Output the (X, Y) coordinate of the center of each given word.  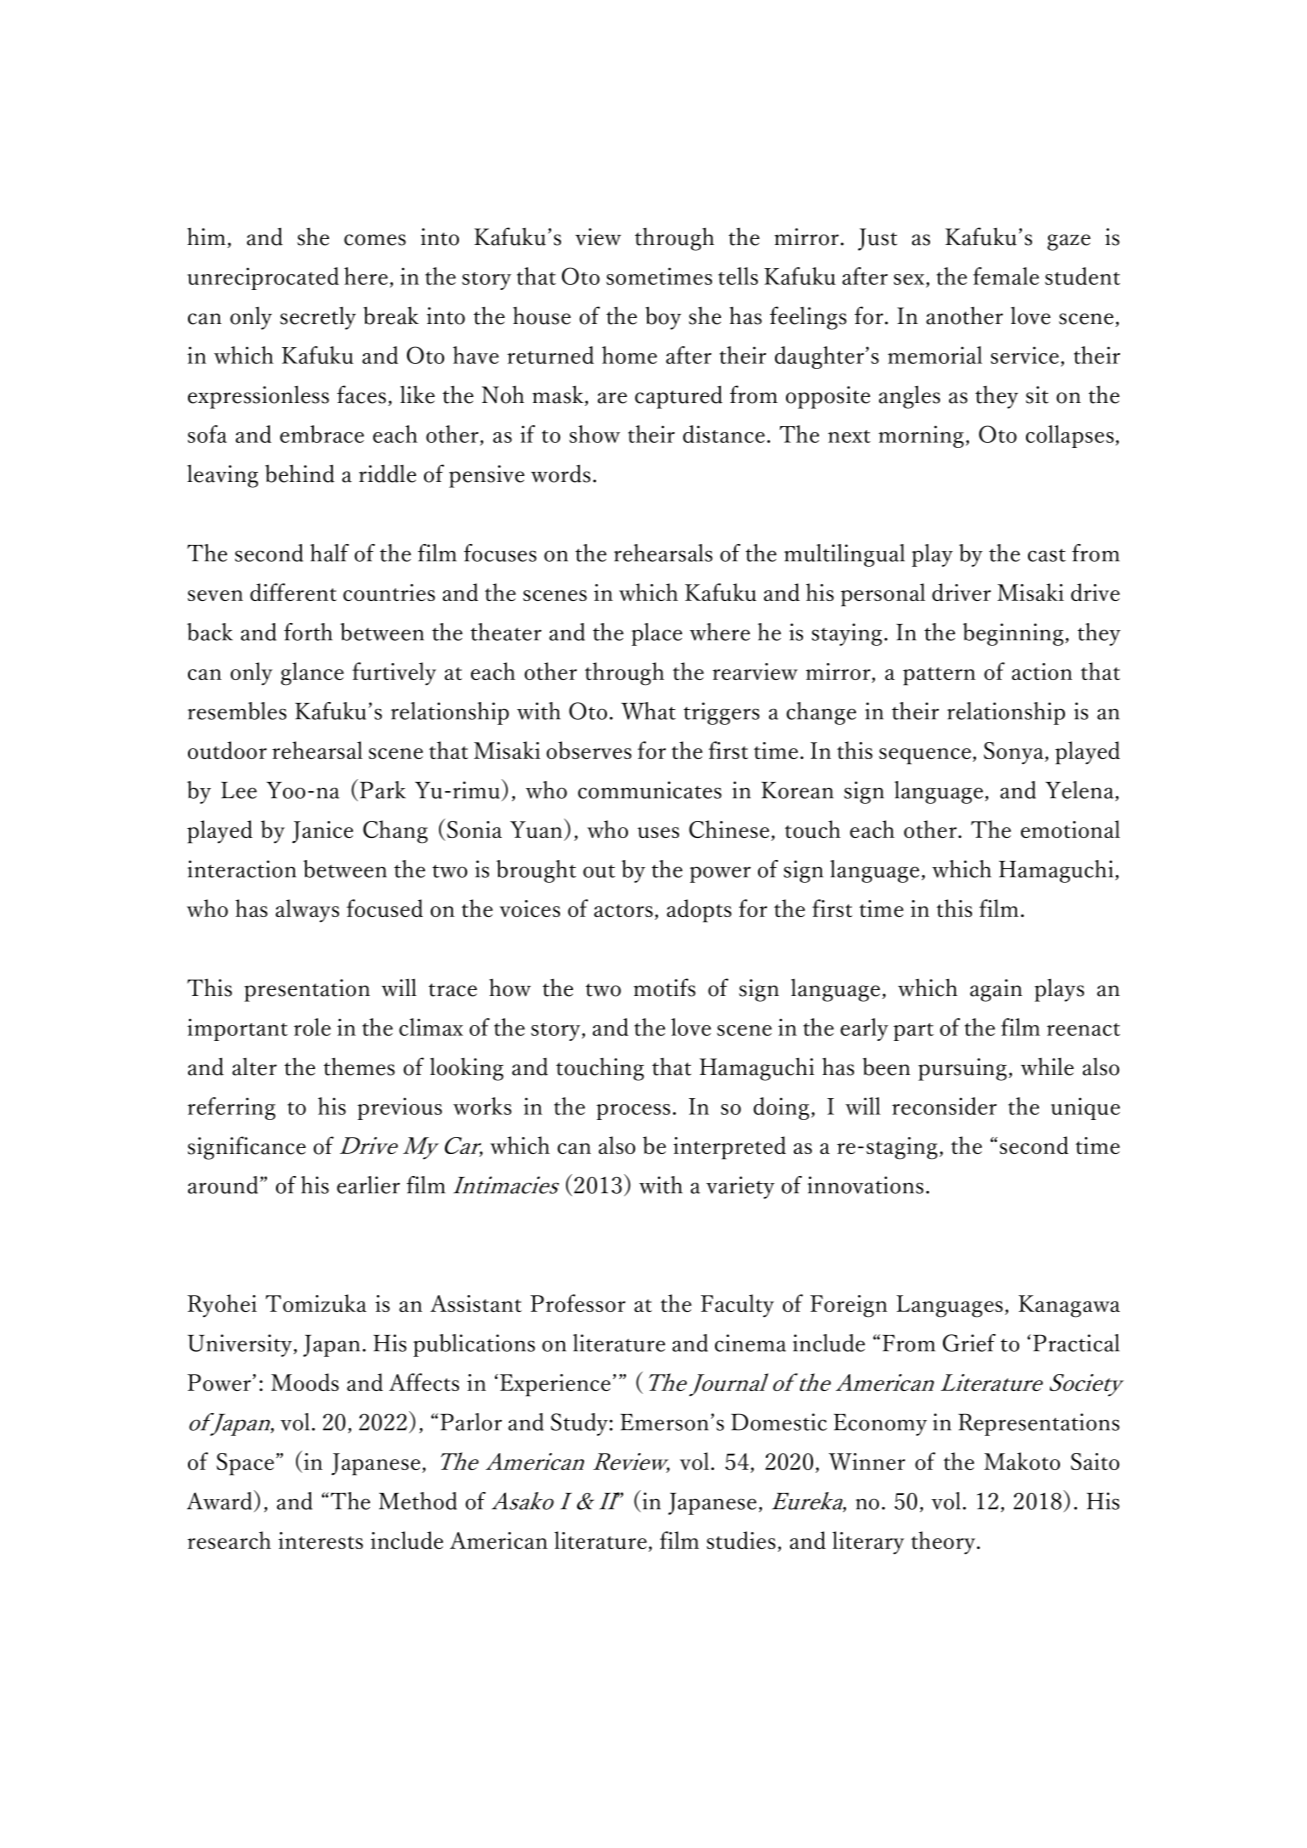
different (293, 592)
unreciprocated (263, 278)
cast (1047, 555)
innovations (866, 1185)
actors (623, 910)
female (1006, 276)
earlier (368, 1185)
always (307, 911)
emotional (1070, 829)
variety (740, 1187)
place (657, 634)
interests (320, 1540)
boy (663, 318)
